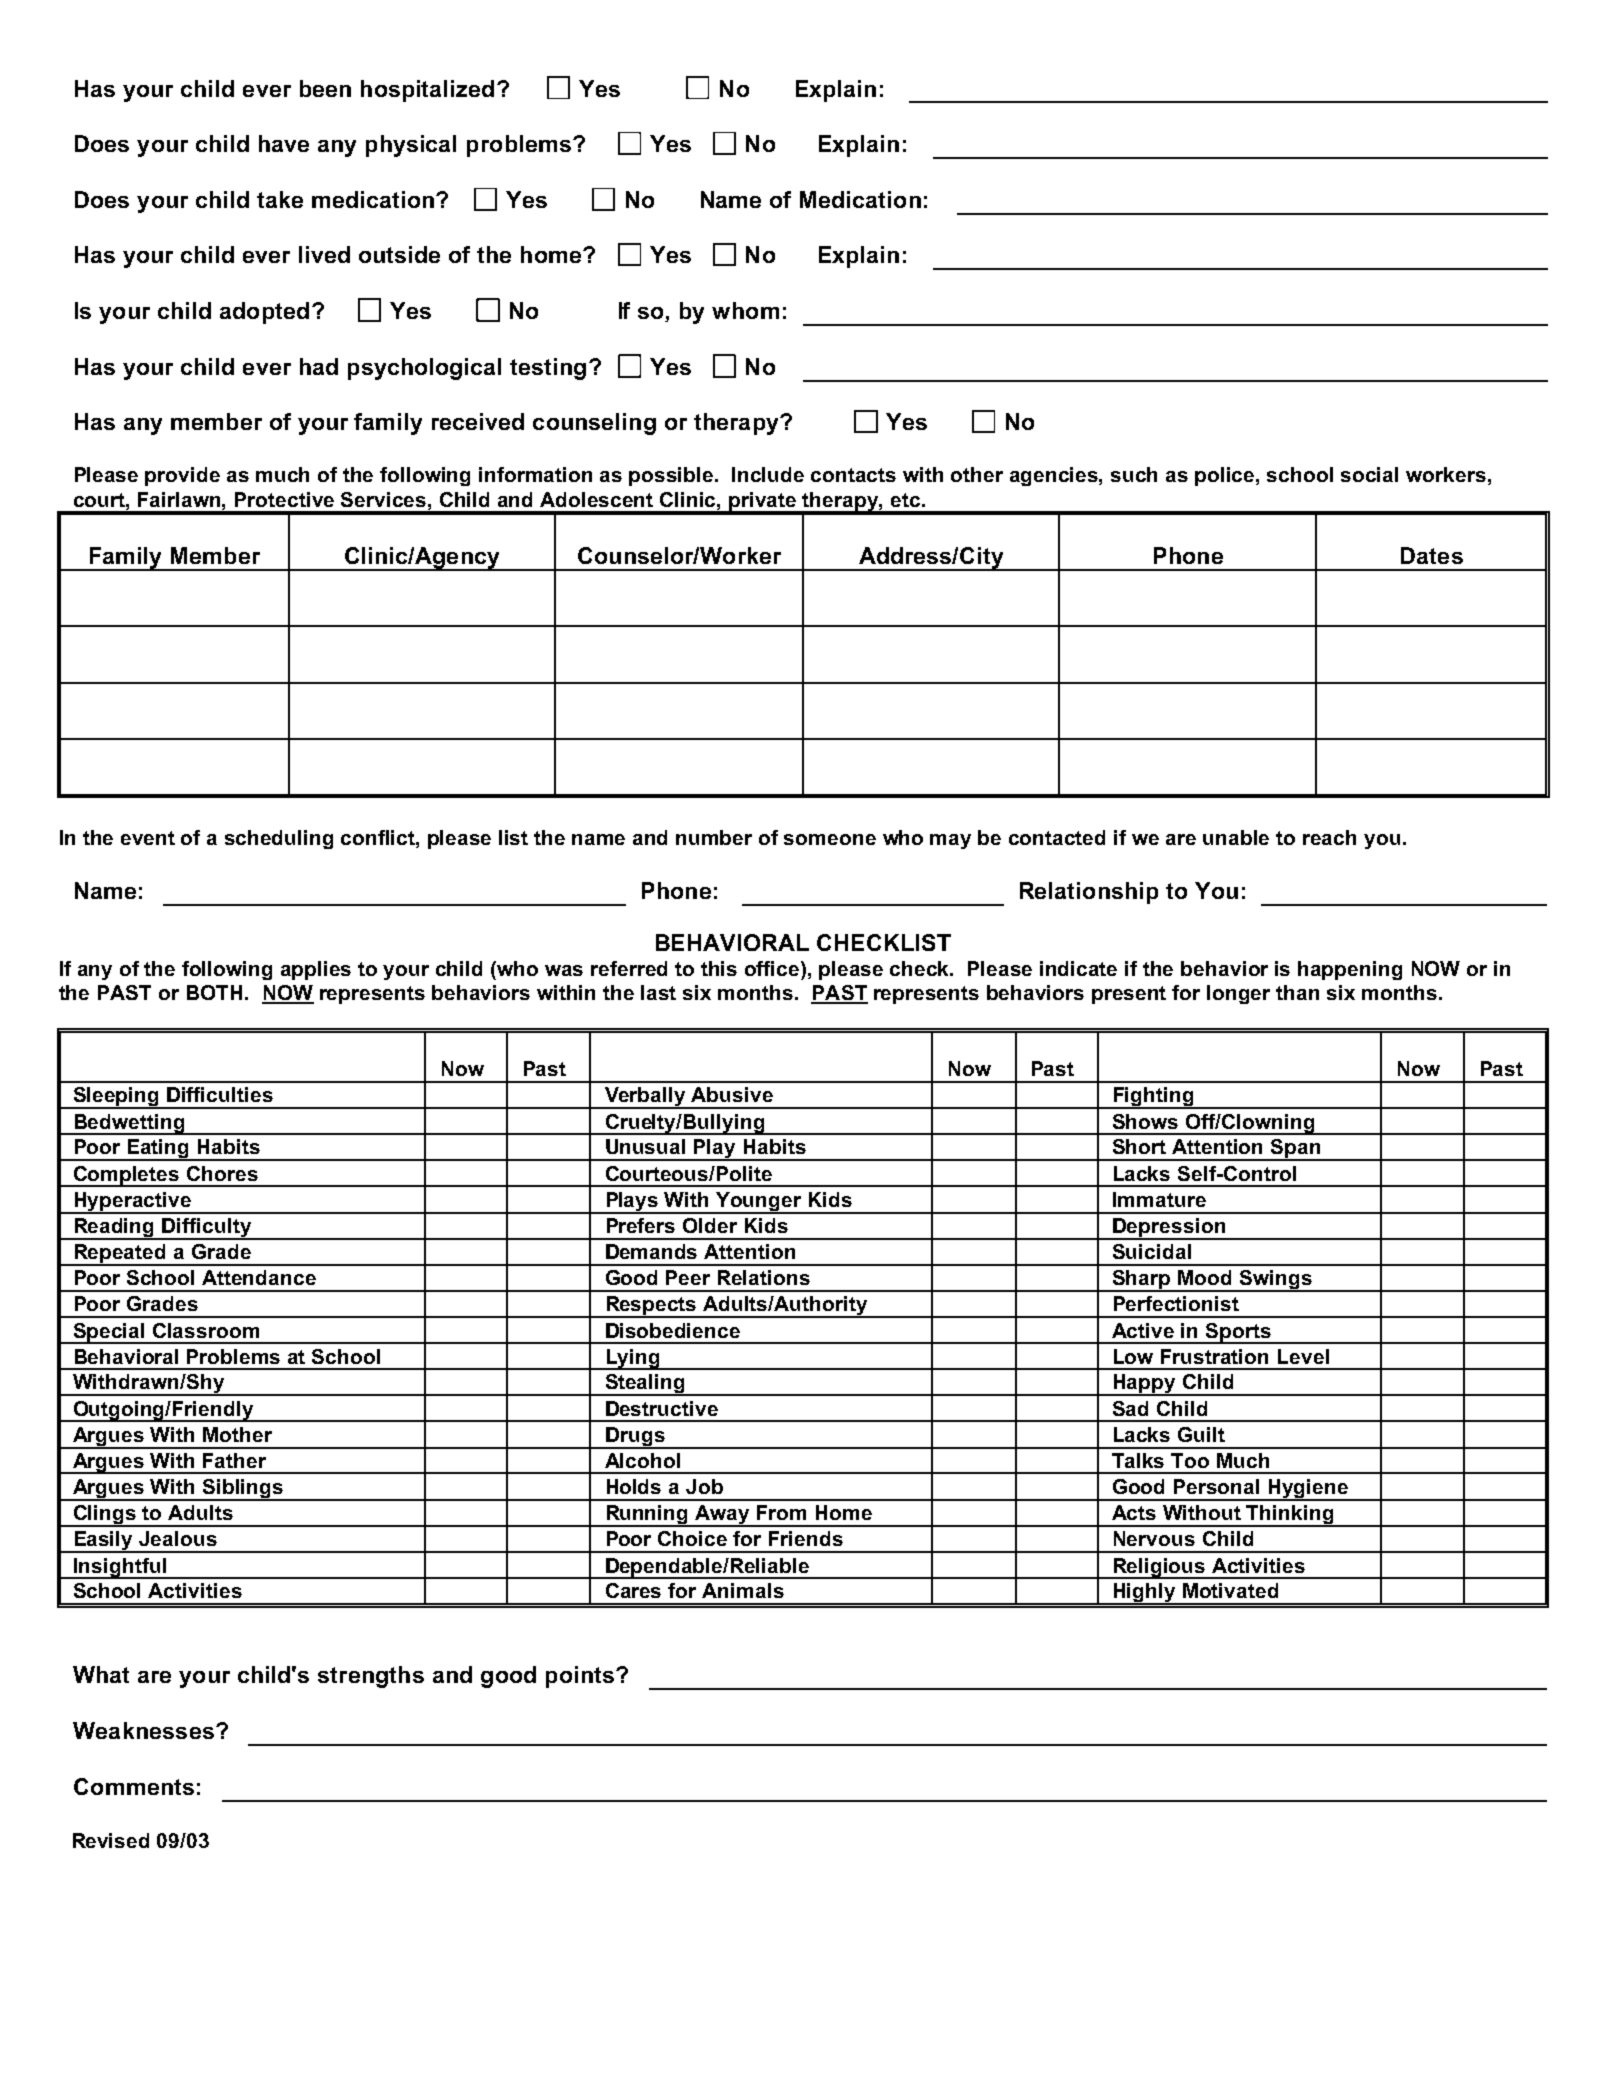 This document has height=2078, width=1606. I want to click on Comments, so click(134, 1786).
